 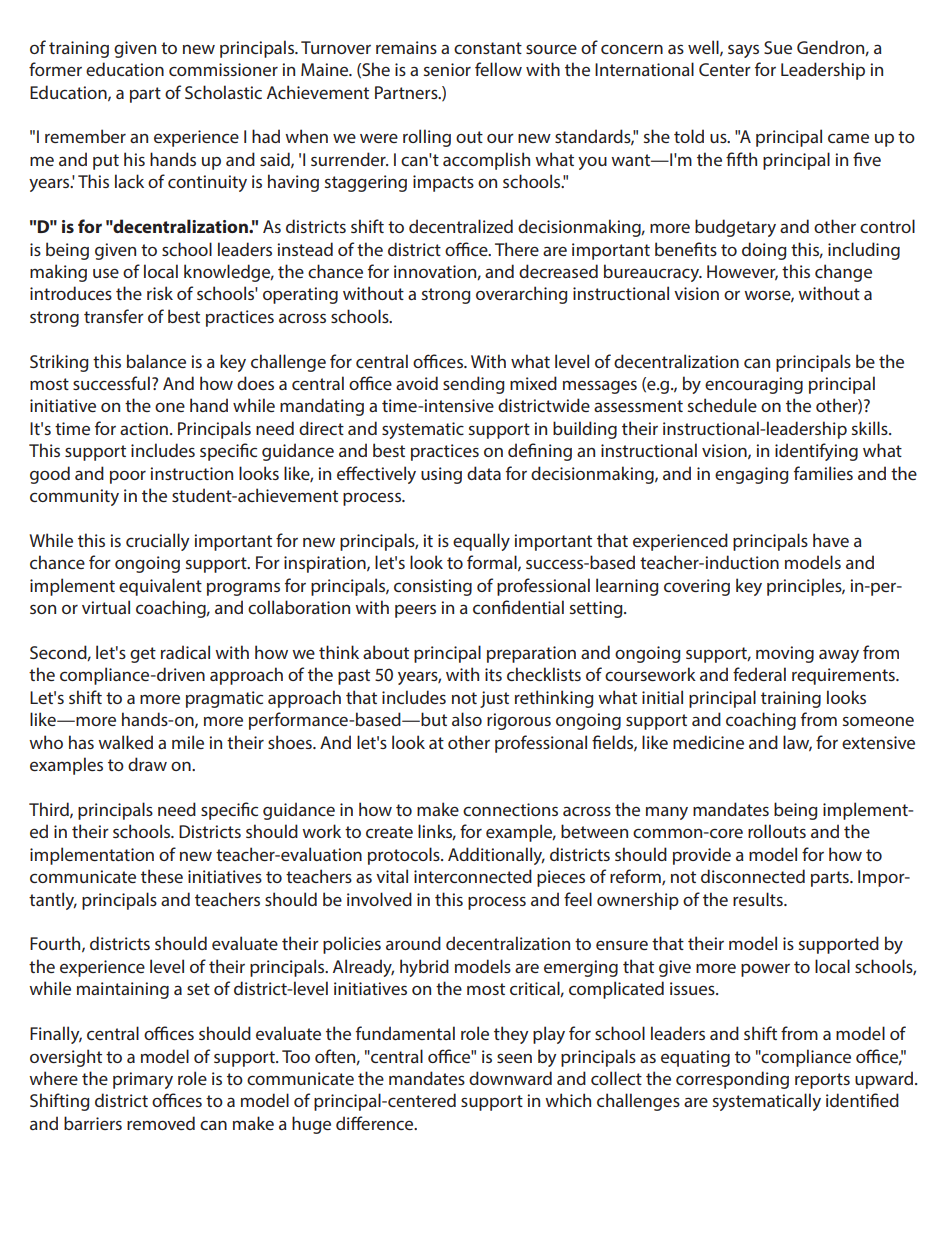 What do you see at coordinates (433, 587) in the screenshot?
I see `consisting` at bounding box center [433, 587].
